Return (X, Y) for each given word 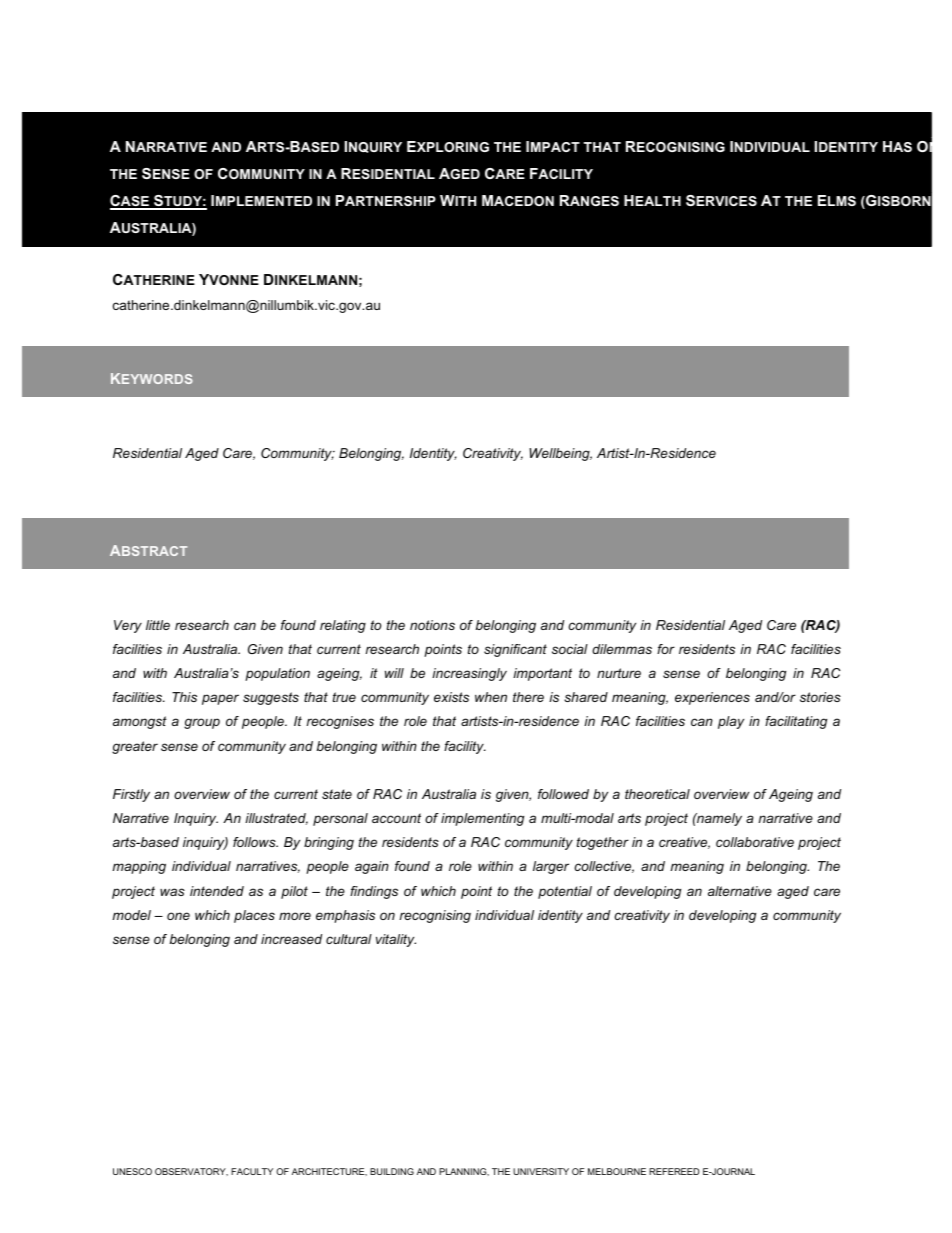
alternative (740, 891)
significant (515, 650)
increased (291, 939)
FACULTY (252, 1171)
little (158, 625)
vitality (396, 940)
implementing (482, 819)
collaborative (755, 842)
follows (255, 842)
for (666, 649)
